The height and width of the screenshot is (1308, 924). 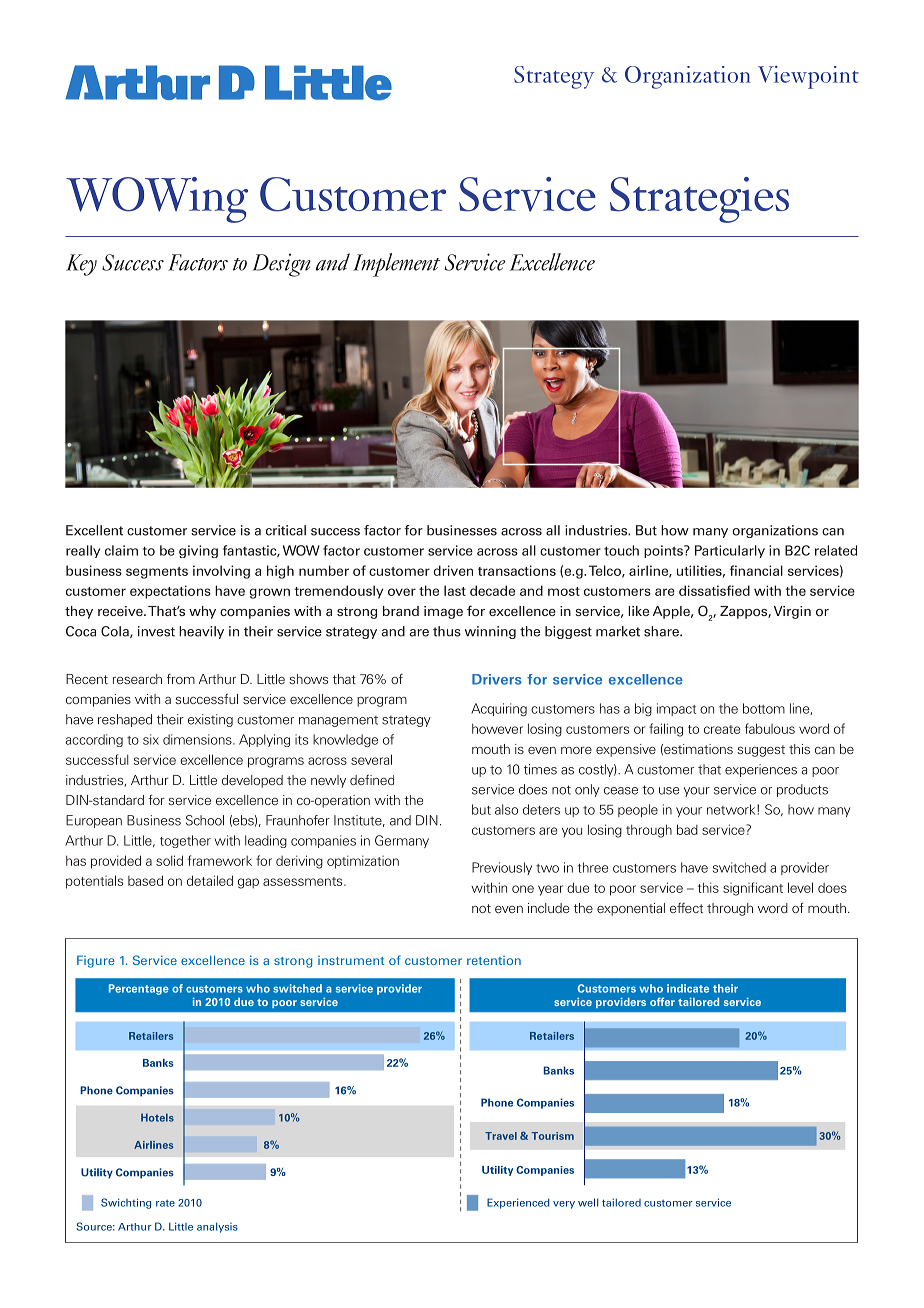 I want to click on analysis, so click(x=217, y=1227).
